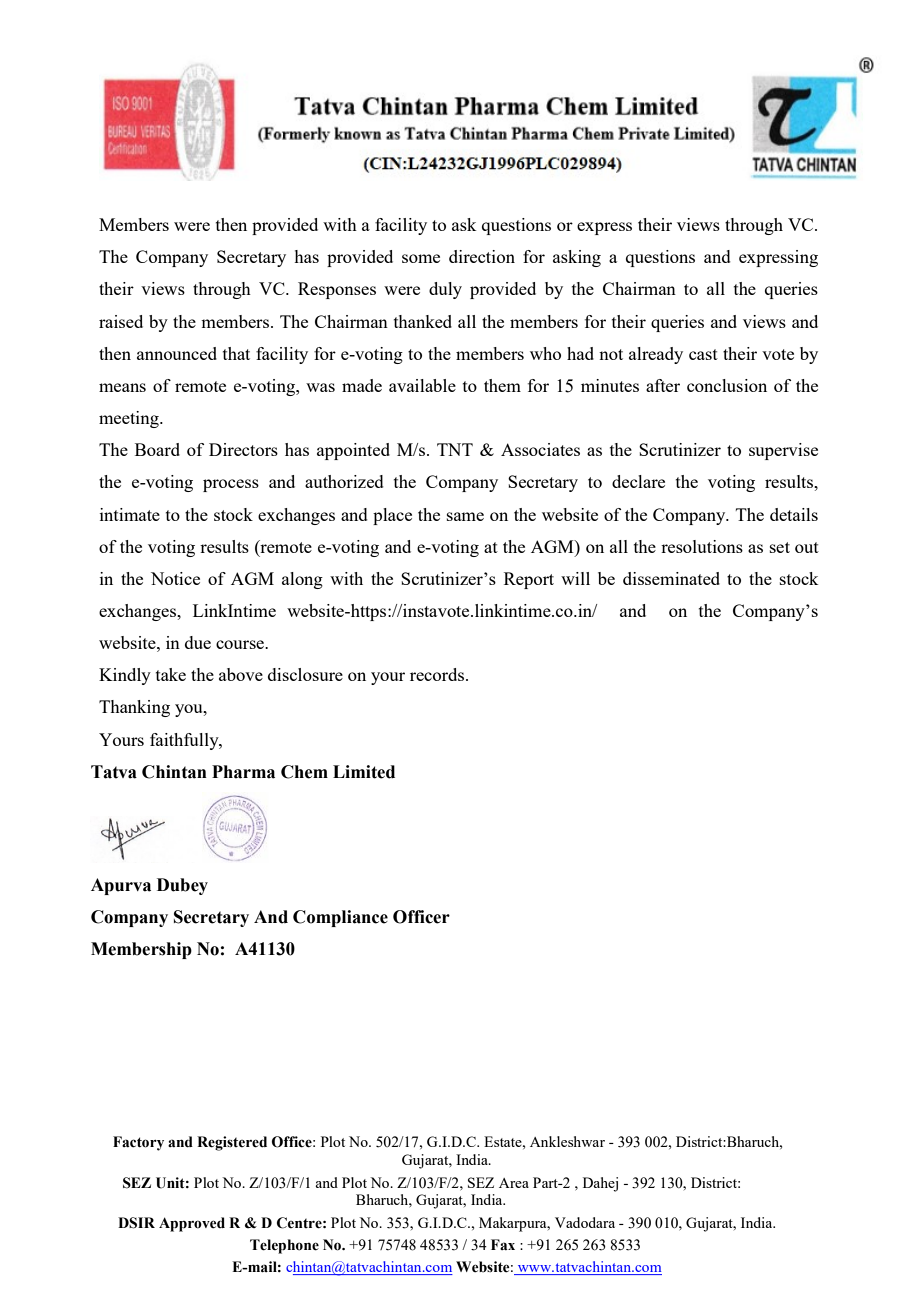  Describe the element at coordinates (192, 1224) in the screenshot. I see `Approved` at that location.
